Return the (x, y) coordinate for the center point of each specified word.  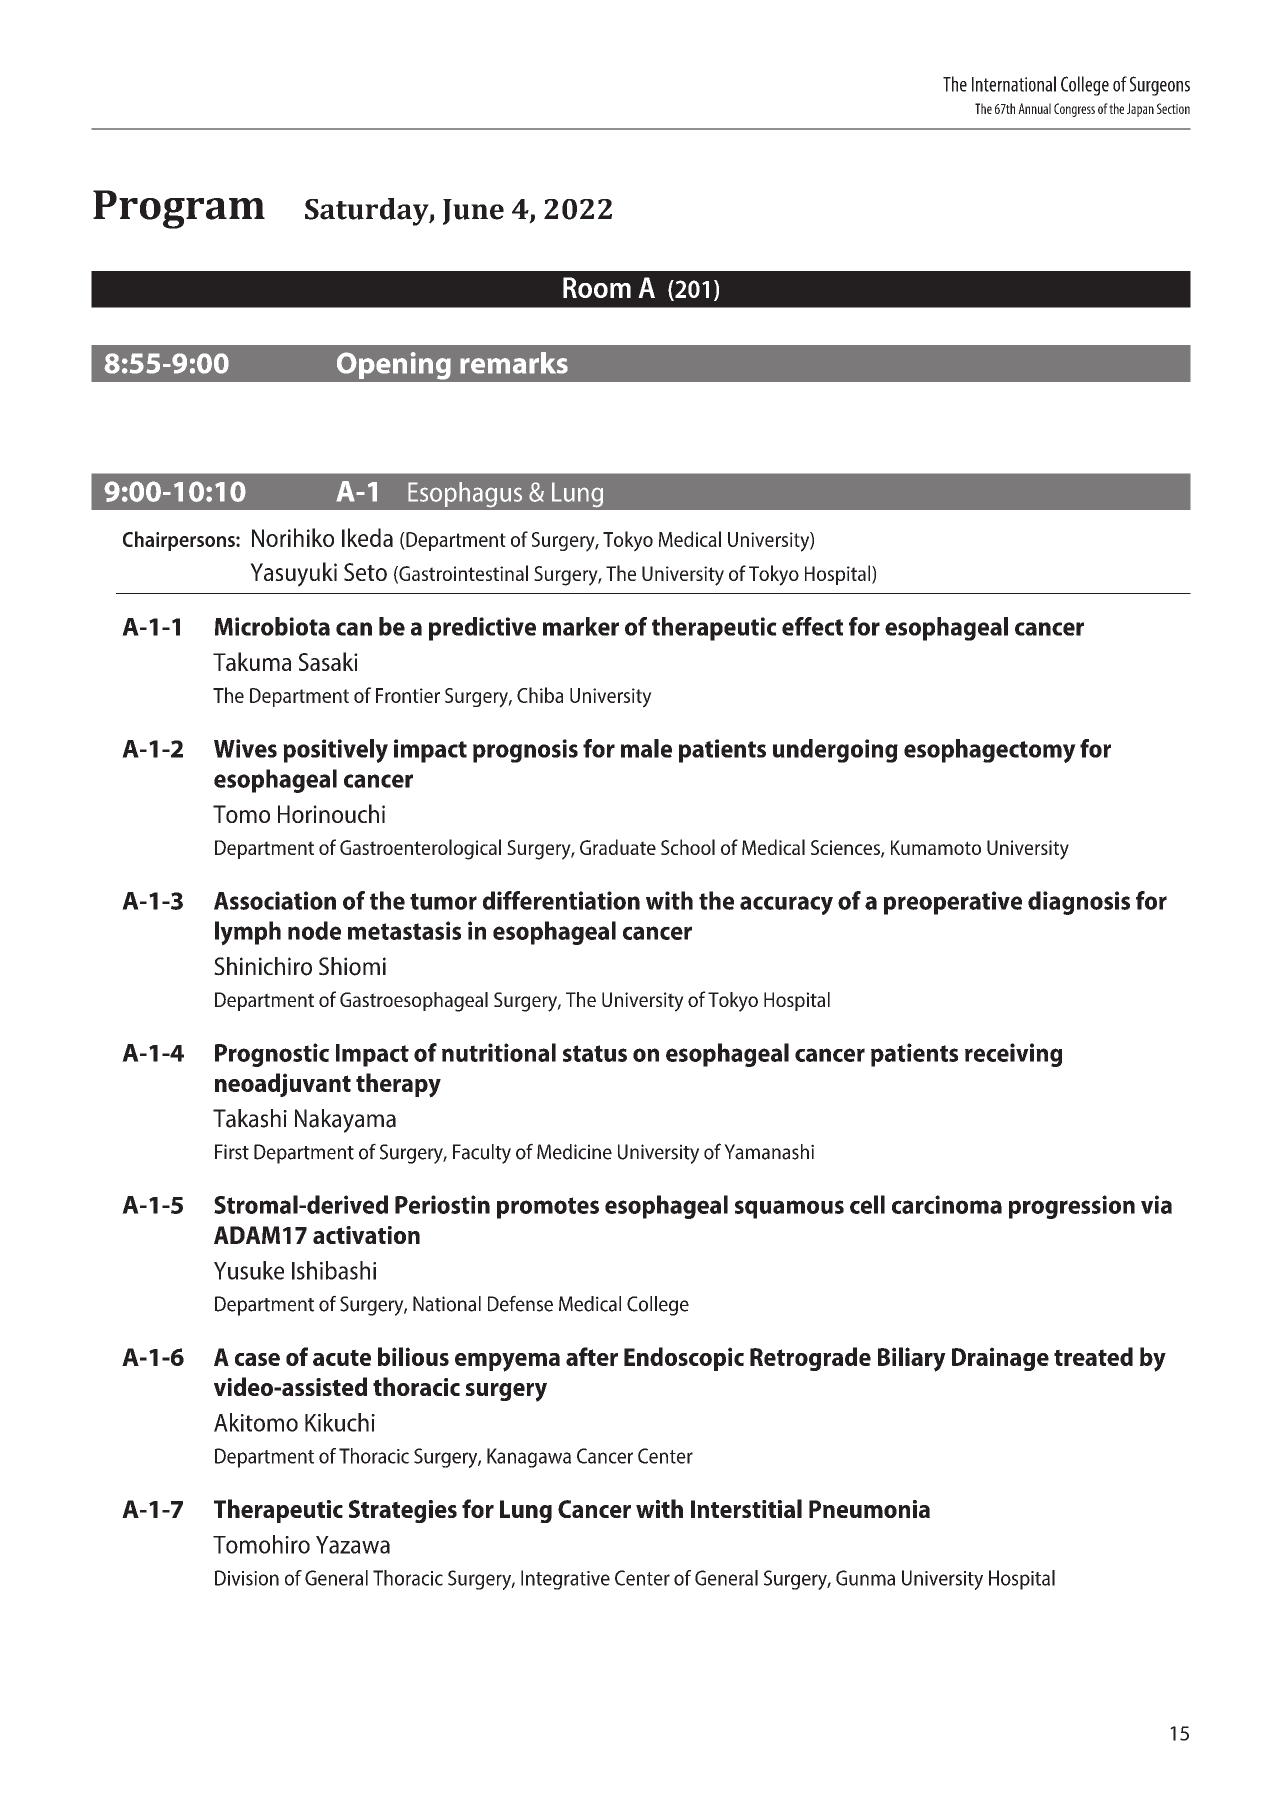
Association (275, 900)
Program (179, 209)
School (688, 847)
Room (597, 287)
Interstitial (746, 1508)
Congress (1074, 110)
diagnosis (1079, 903)
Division (247, 1578)
